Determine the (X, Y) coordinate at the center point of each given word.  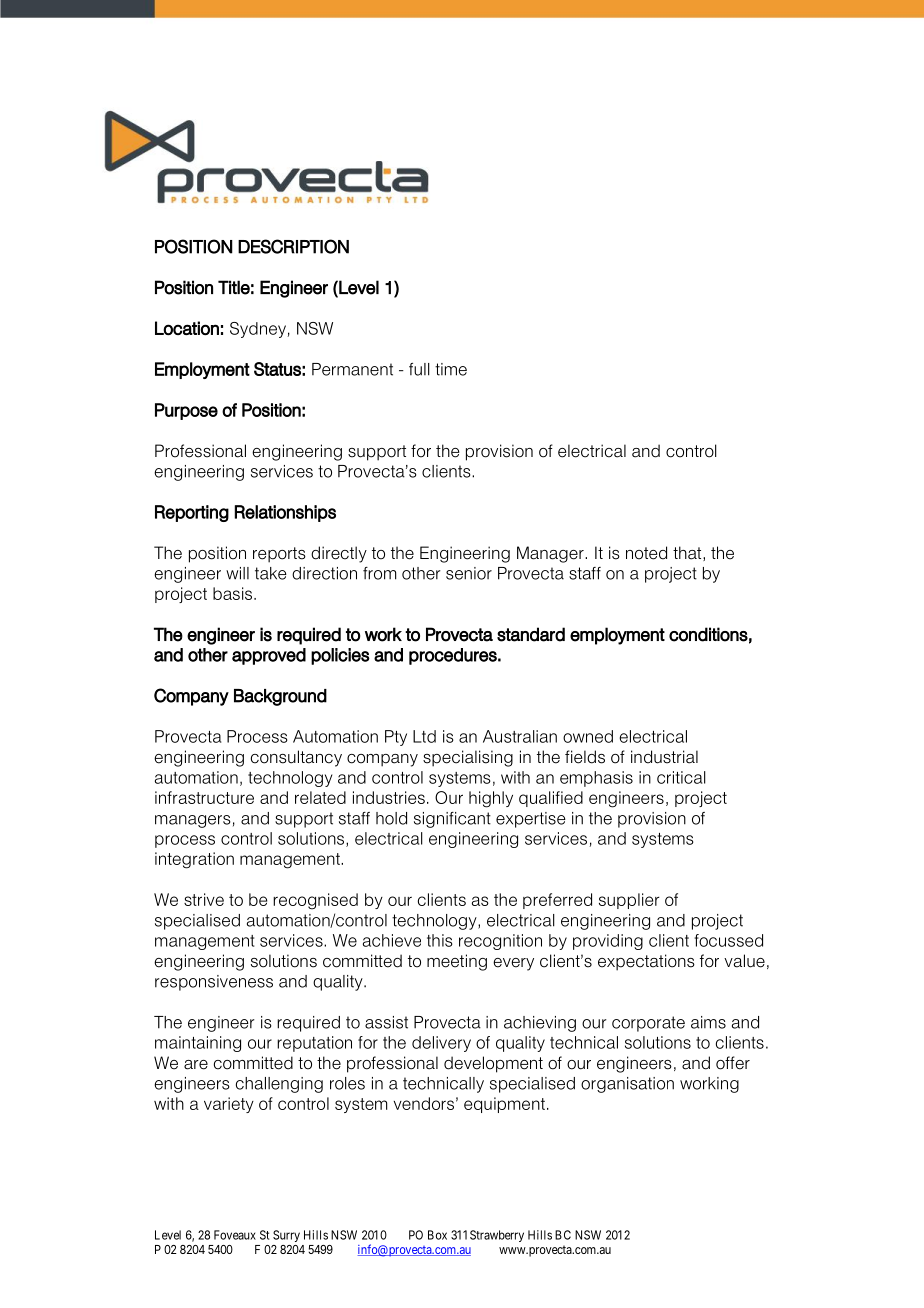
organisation (627, 1085)
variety (229, 1105)
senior (469, 573)
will (237, 573)
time (451, 369)
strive (204, 899)
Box (437, 1235)
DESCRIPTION (293, 246)
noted (646, 553)
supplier (629, 901)
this (440, 940)
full (419, 369)
